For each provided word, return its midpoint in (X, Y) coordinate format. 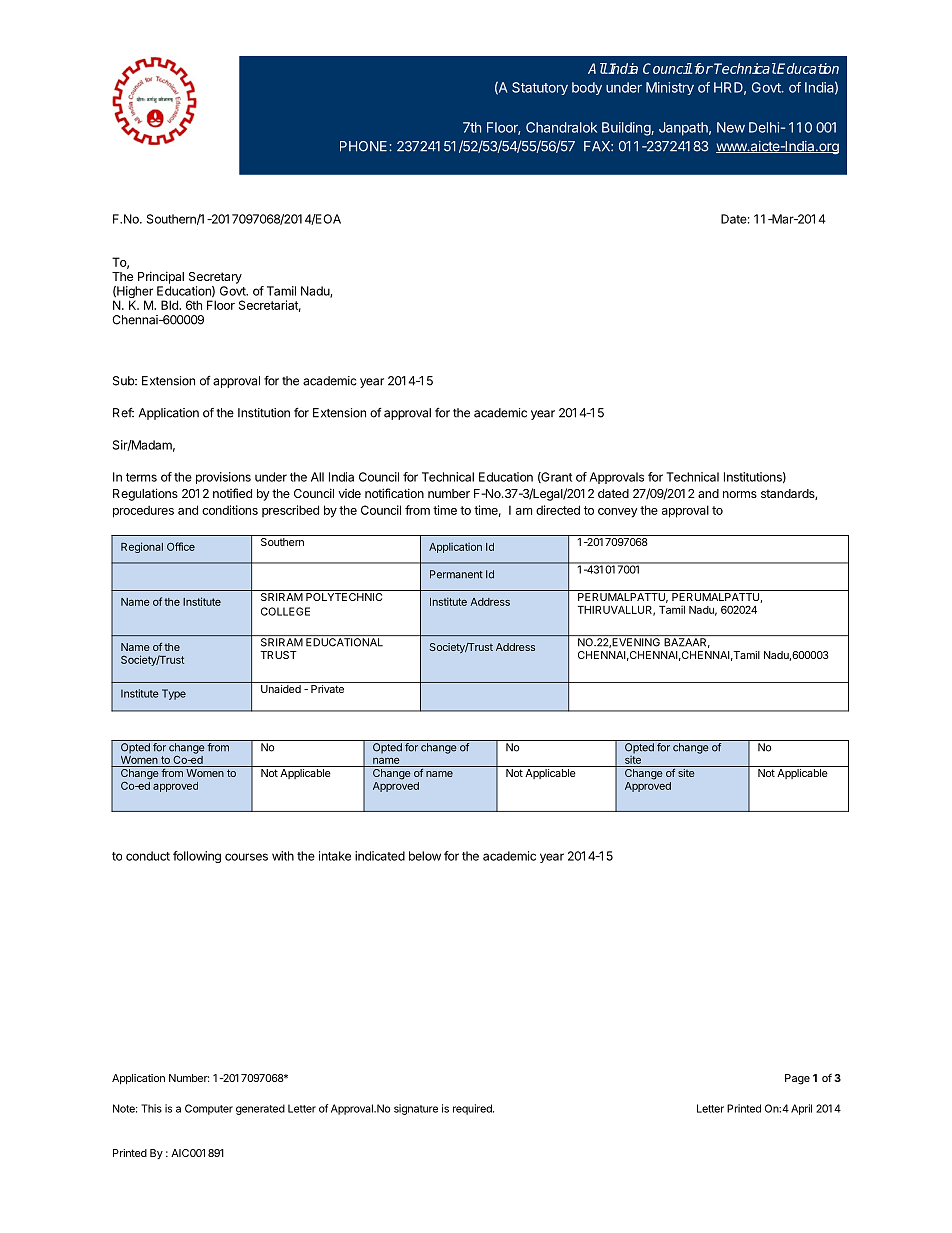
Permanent (456, 574)
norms (740, 494)
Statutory (540, 88)
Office (181, 546)
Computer (209, 1109)
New (731, 127)
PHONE (365, 146)
